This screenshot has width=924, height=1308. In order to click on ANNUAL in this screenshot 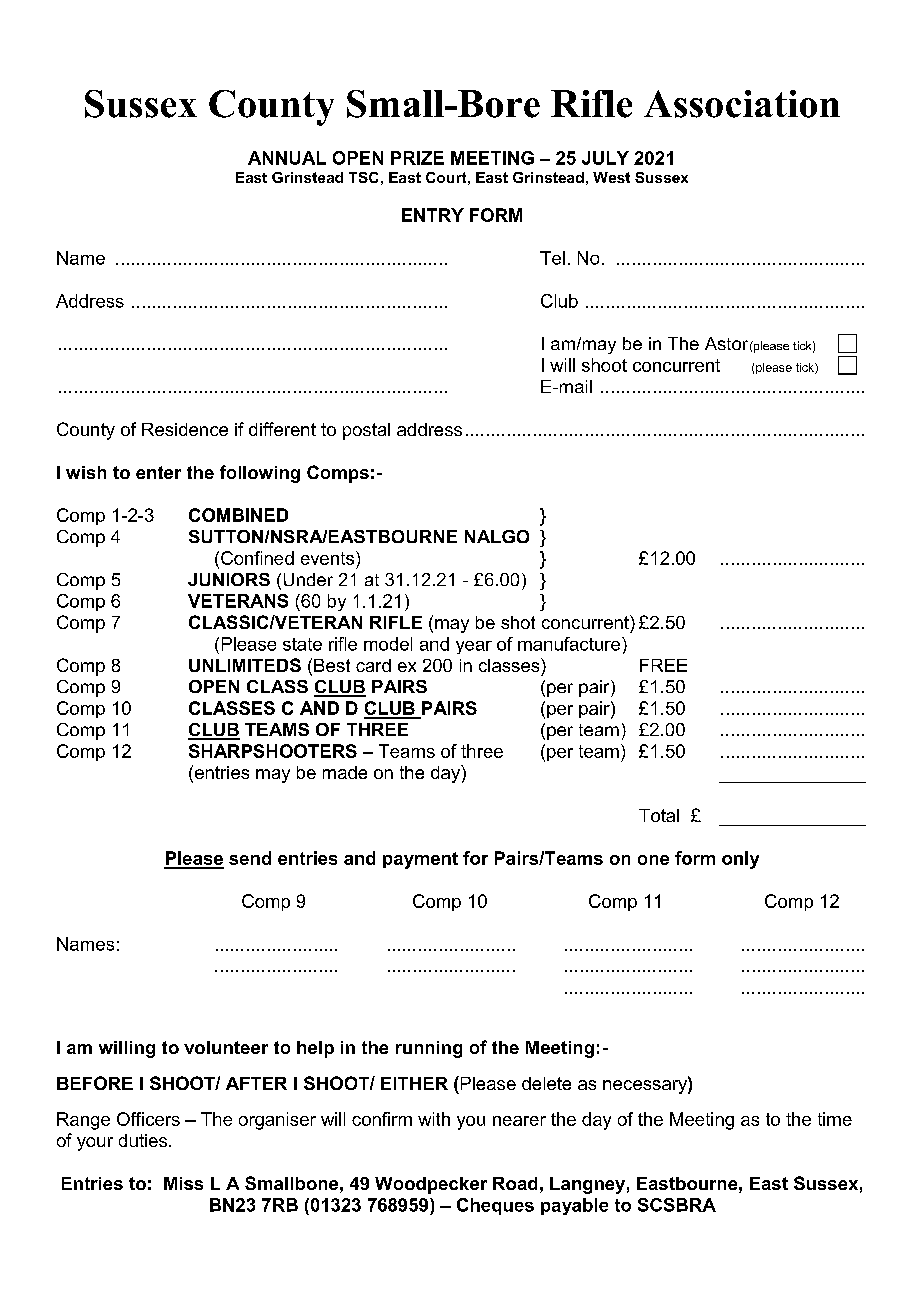, I will do `click(287, 158)`.
